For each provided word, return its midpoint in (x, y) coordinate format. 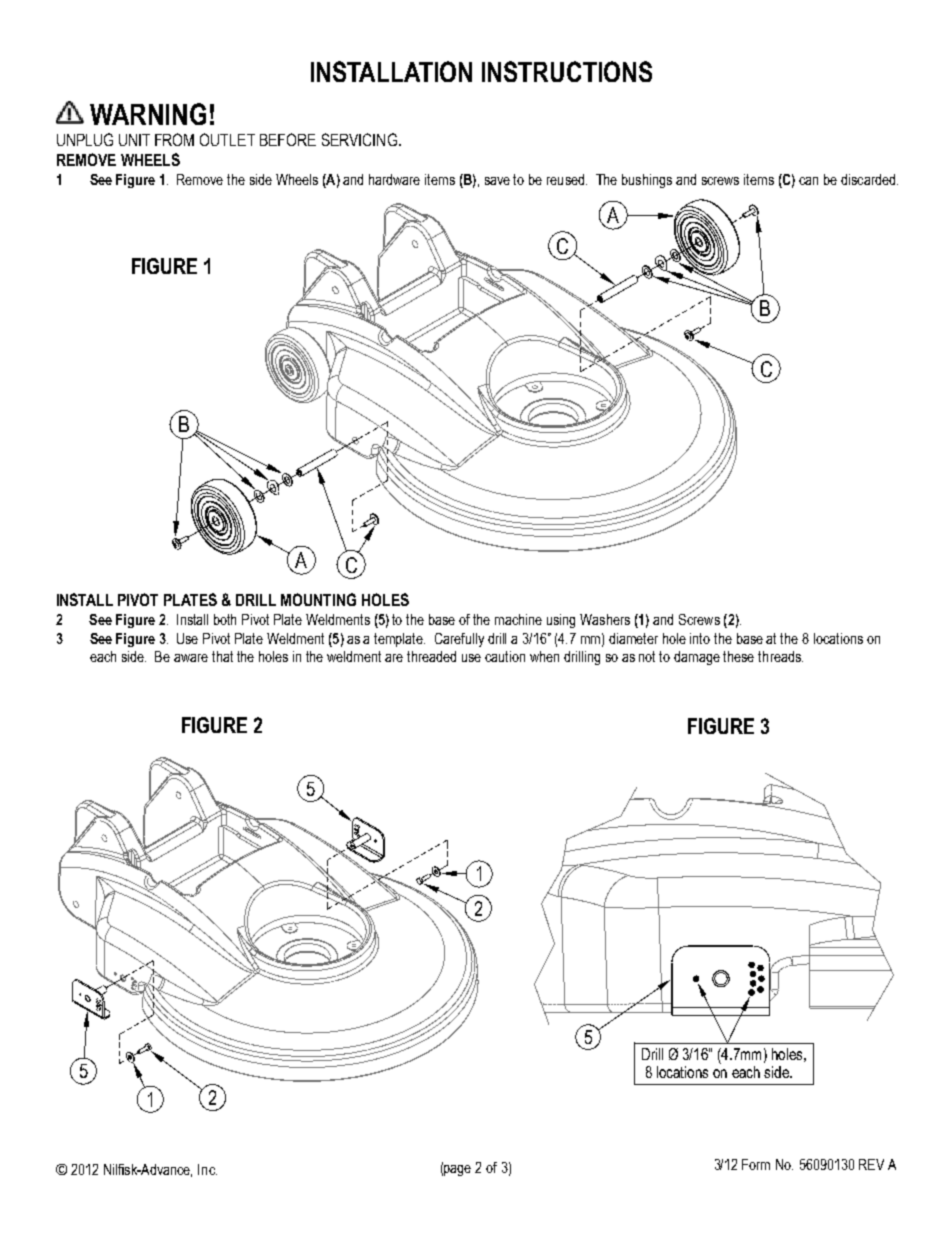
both (225, 619)
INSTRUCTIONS (567, 71)
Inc (207, 1169)
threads (780, 656)
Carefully (459, 640)
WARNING (148, 114)
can (808, 181)
